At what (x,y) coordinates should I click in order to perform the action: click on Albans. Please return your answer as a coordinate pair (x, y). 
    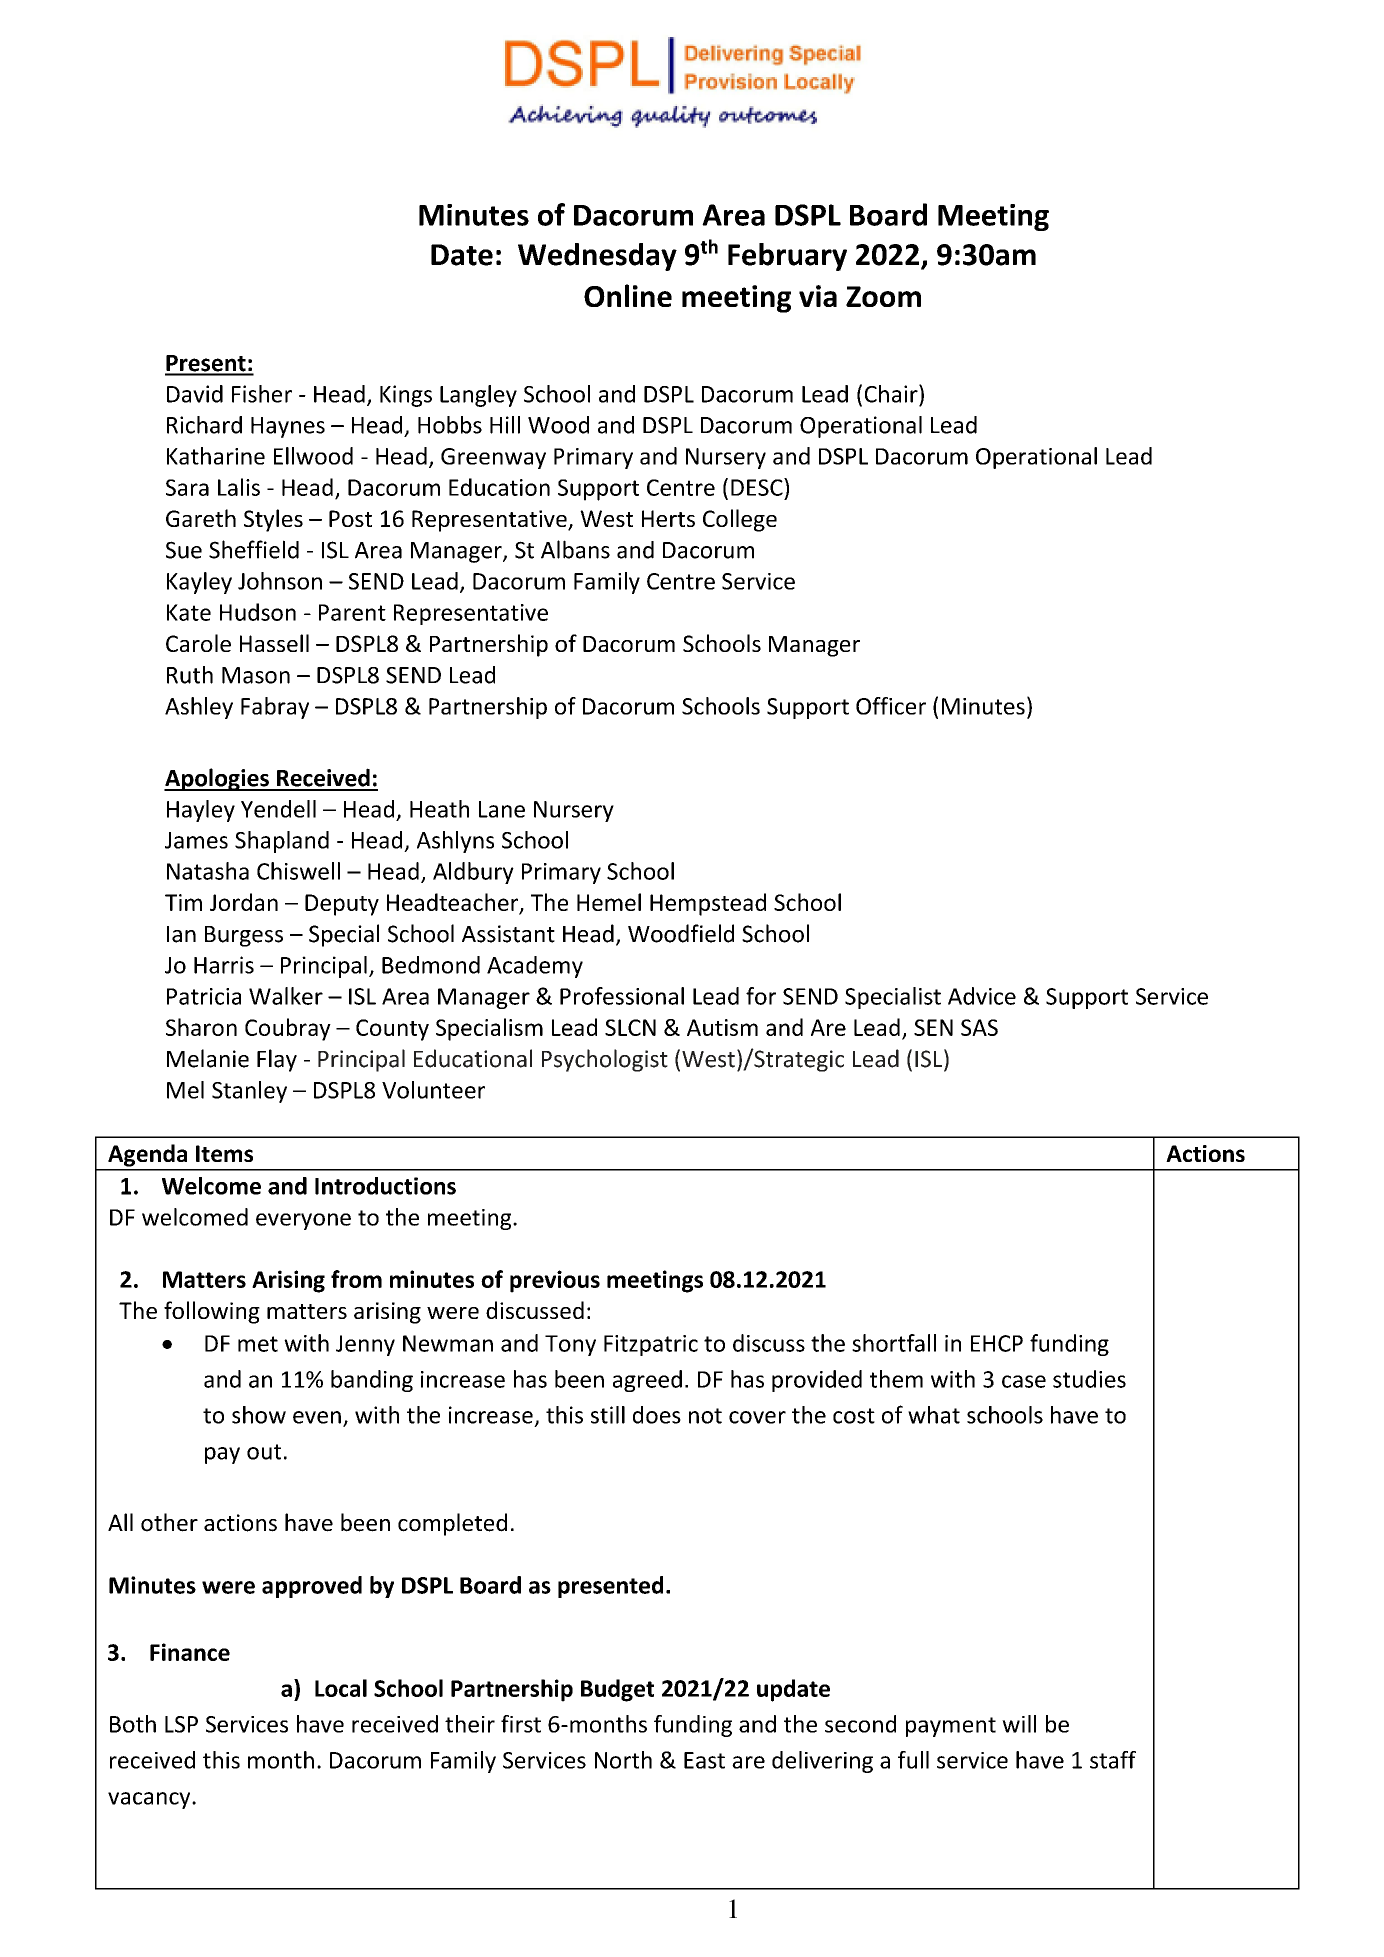
    Looking at the image, I should click on (575, 549).
